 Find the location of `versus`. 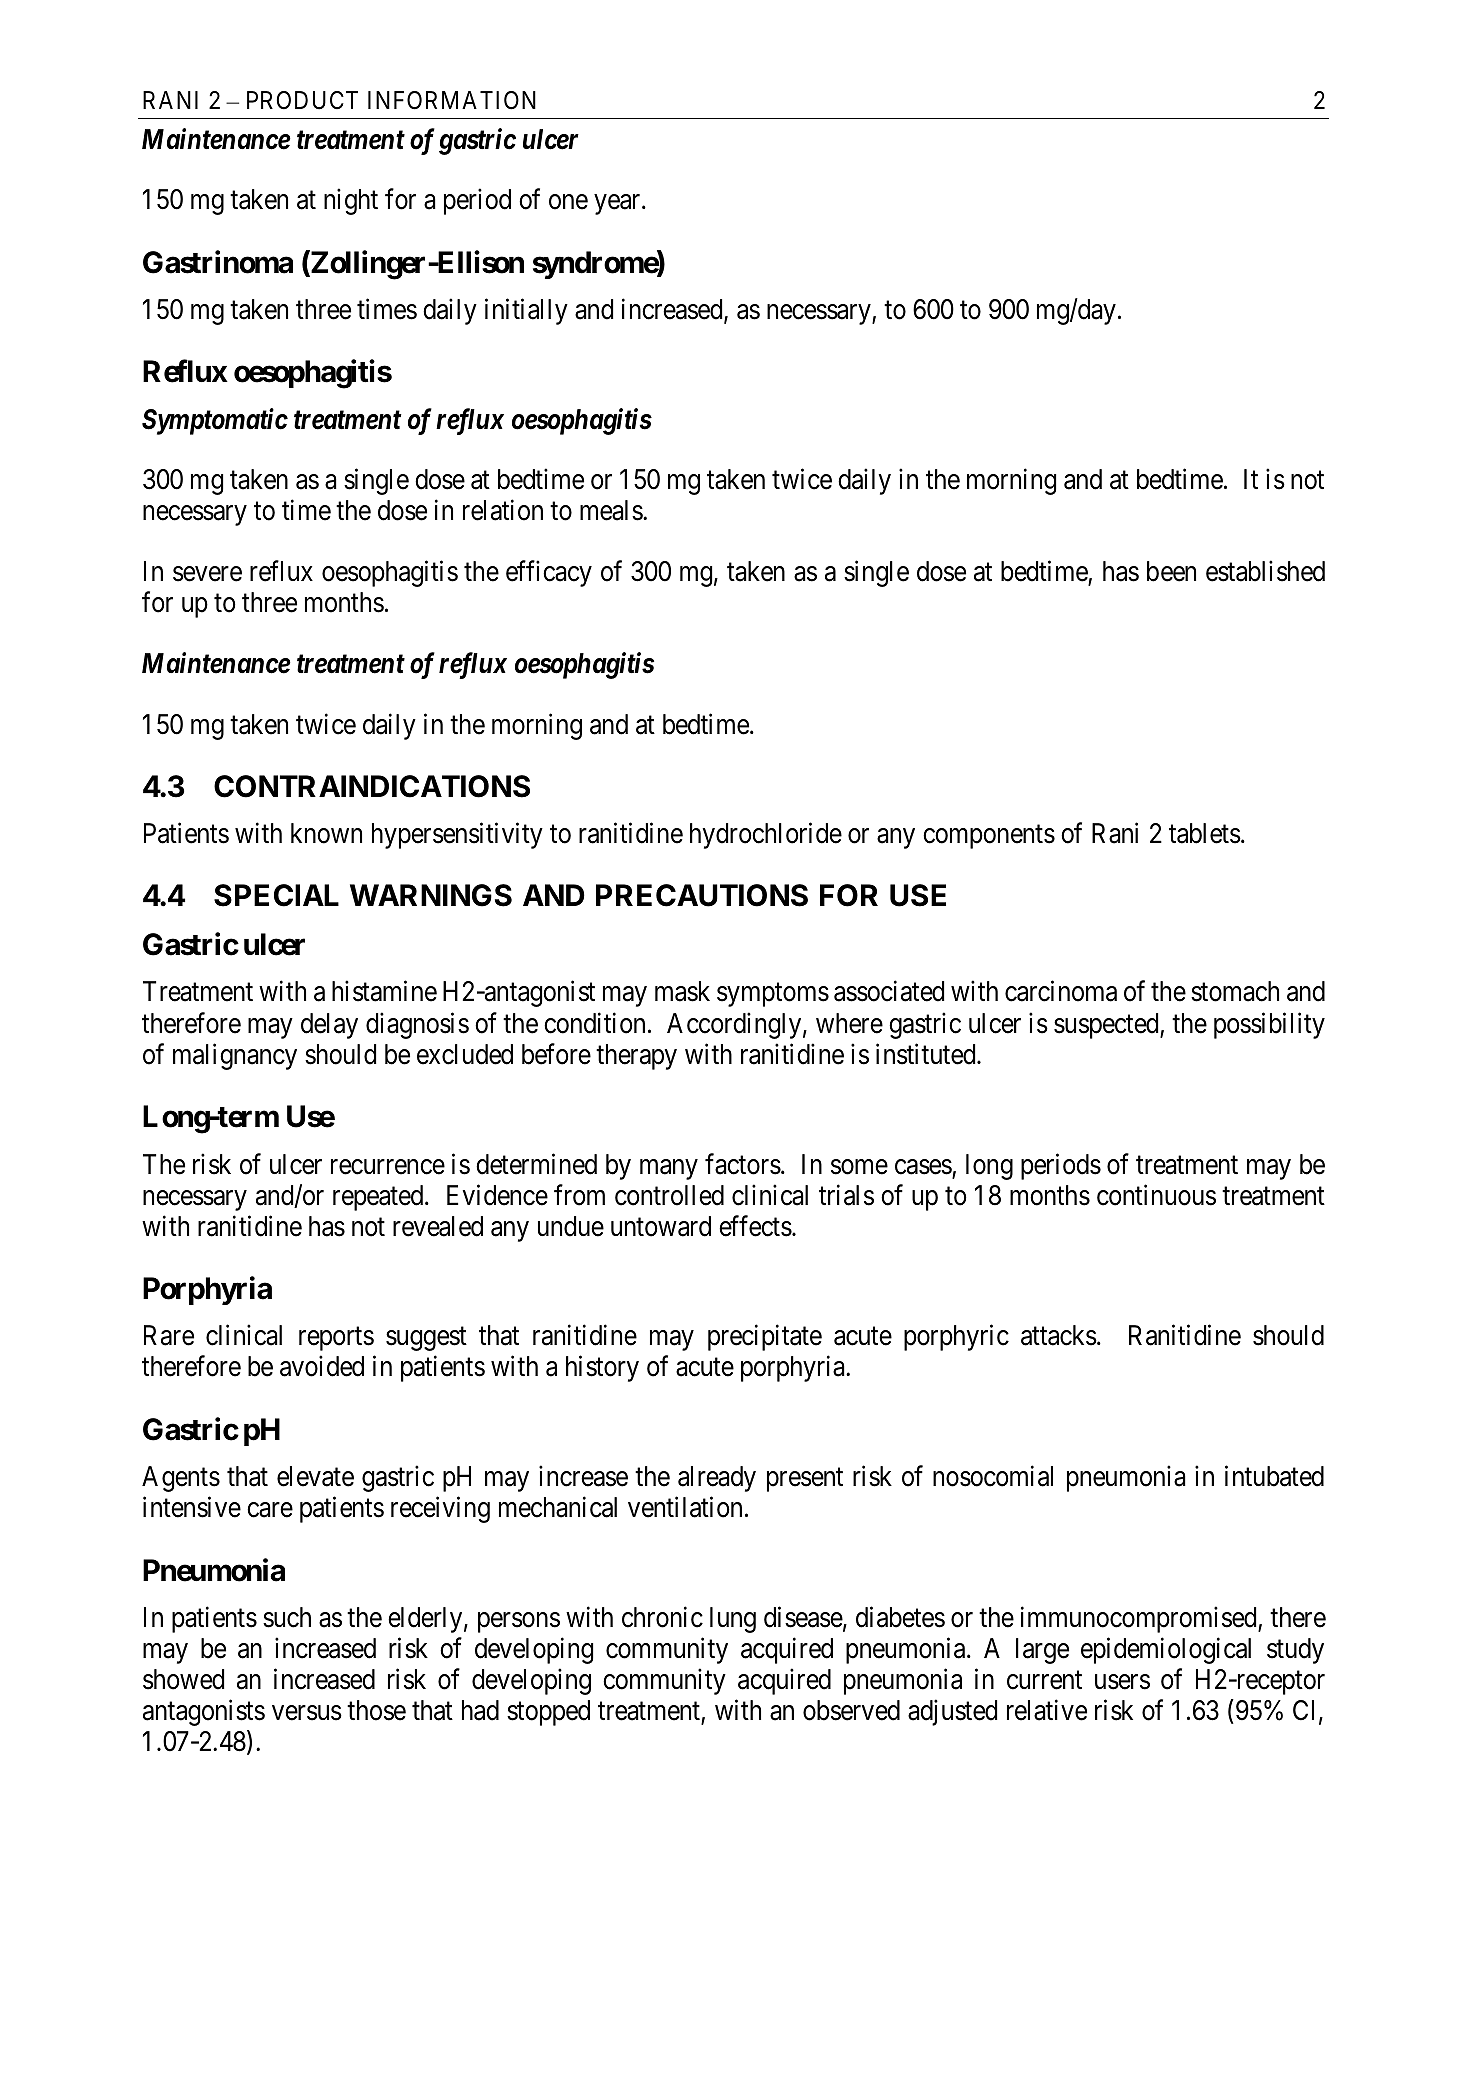

versus is located at coordinates (307, 1713).
